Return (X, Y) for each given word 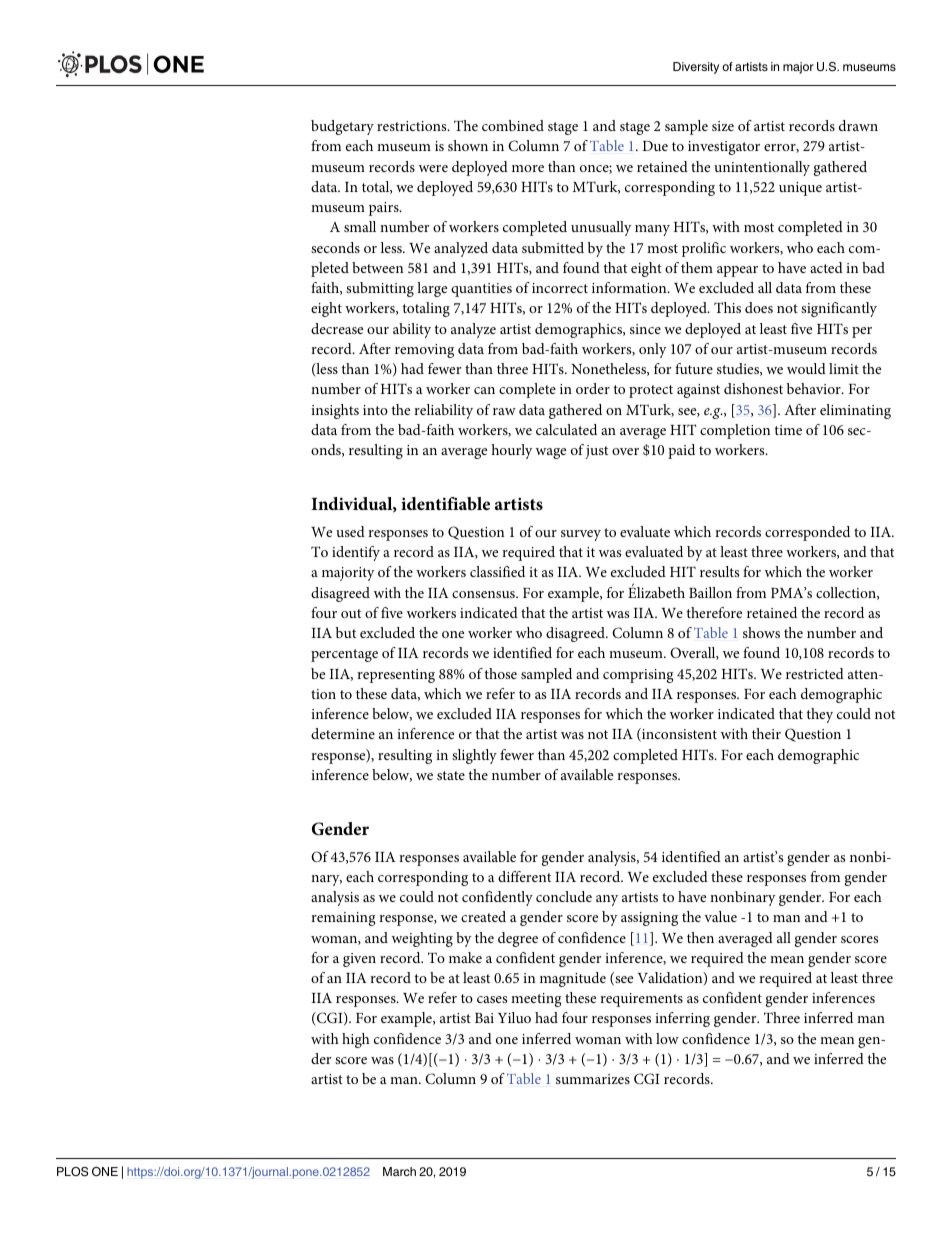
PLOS (72, 1172)
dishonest (753, 388)
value (720, 916)
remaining (343, 919)
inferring (682, 1019)
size (723, 126)
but (346, 632)
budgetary (342, 127)
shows (761, 632)
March (399, 1171)
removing (424, 351)
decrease (337, 328)
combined (513, 125)
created (483, 916)
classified (497, 571)
